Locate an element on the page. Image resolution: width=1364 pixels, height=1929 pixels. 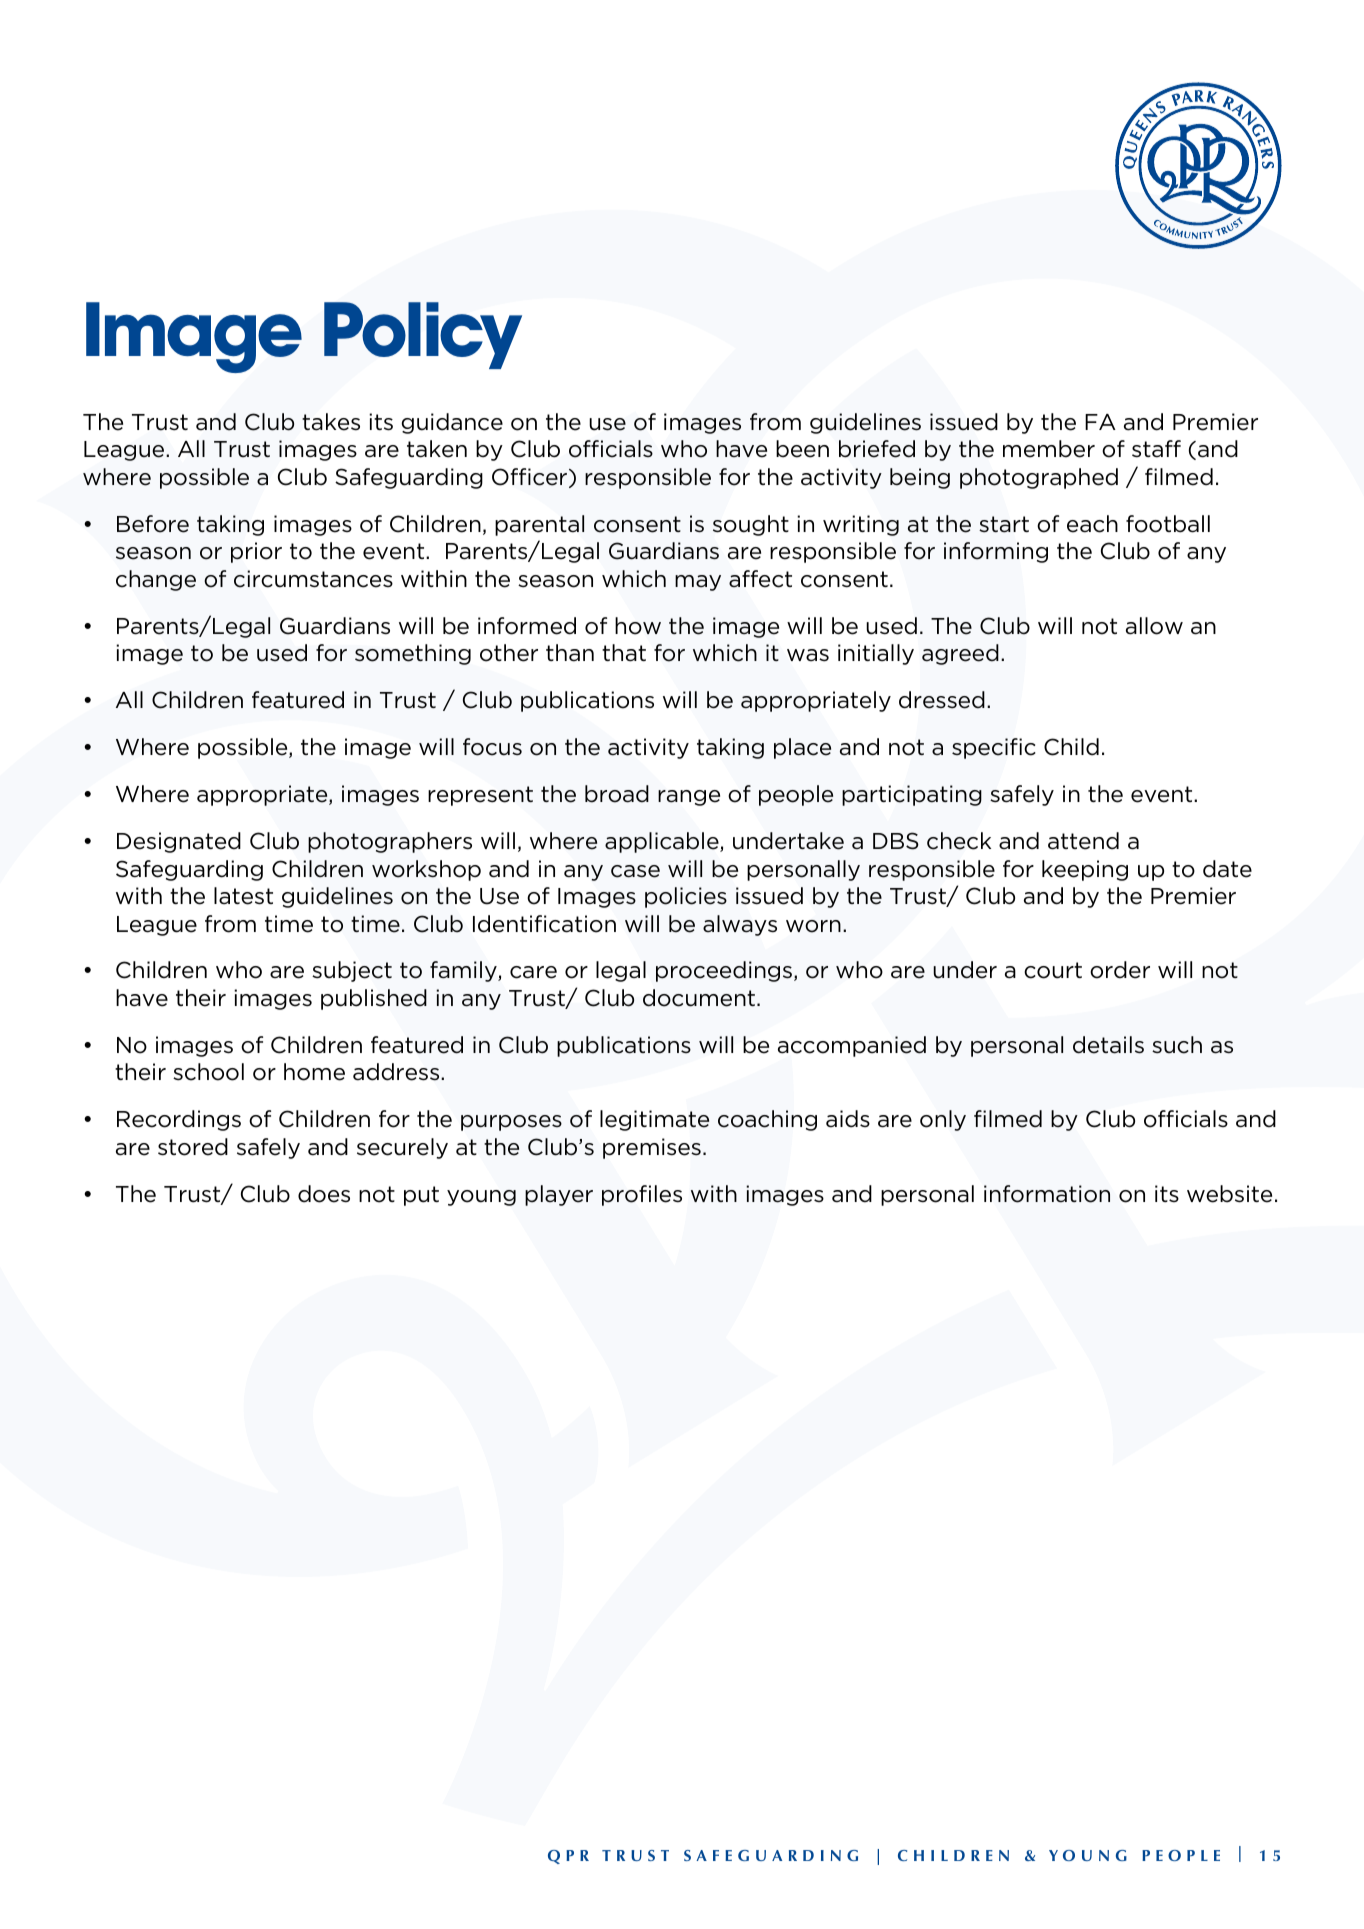
information is located at coordinates (1047, 1194).
